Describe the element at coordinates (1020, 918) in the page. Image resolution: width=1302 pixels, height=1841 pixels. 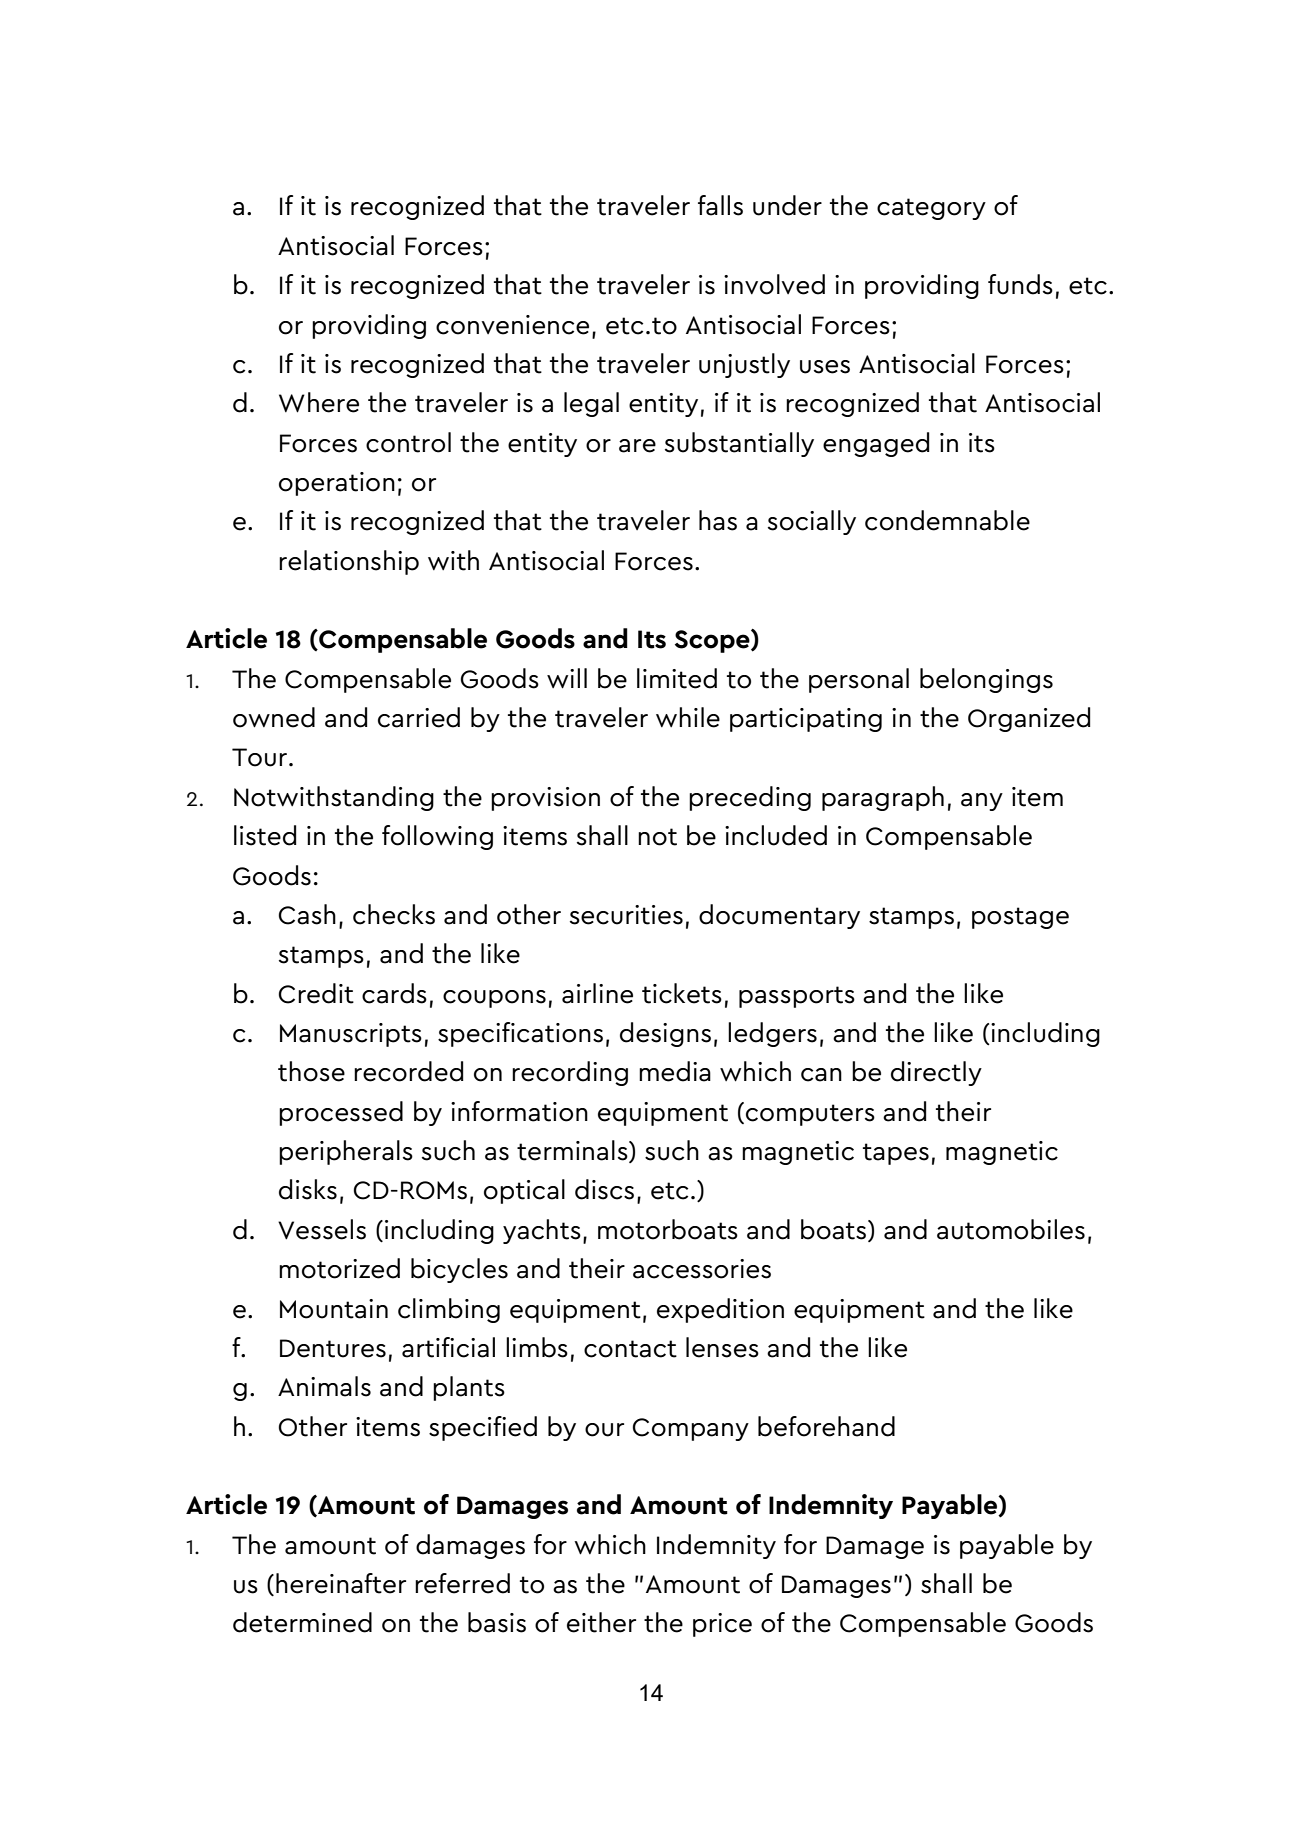
I see `postage` at that location.
